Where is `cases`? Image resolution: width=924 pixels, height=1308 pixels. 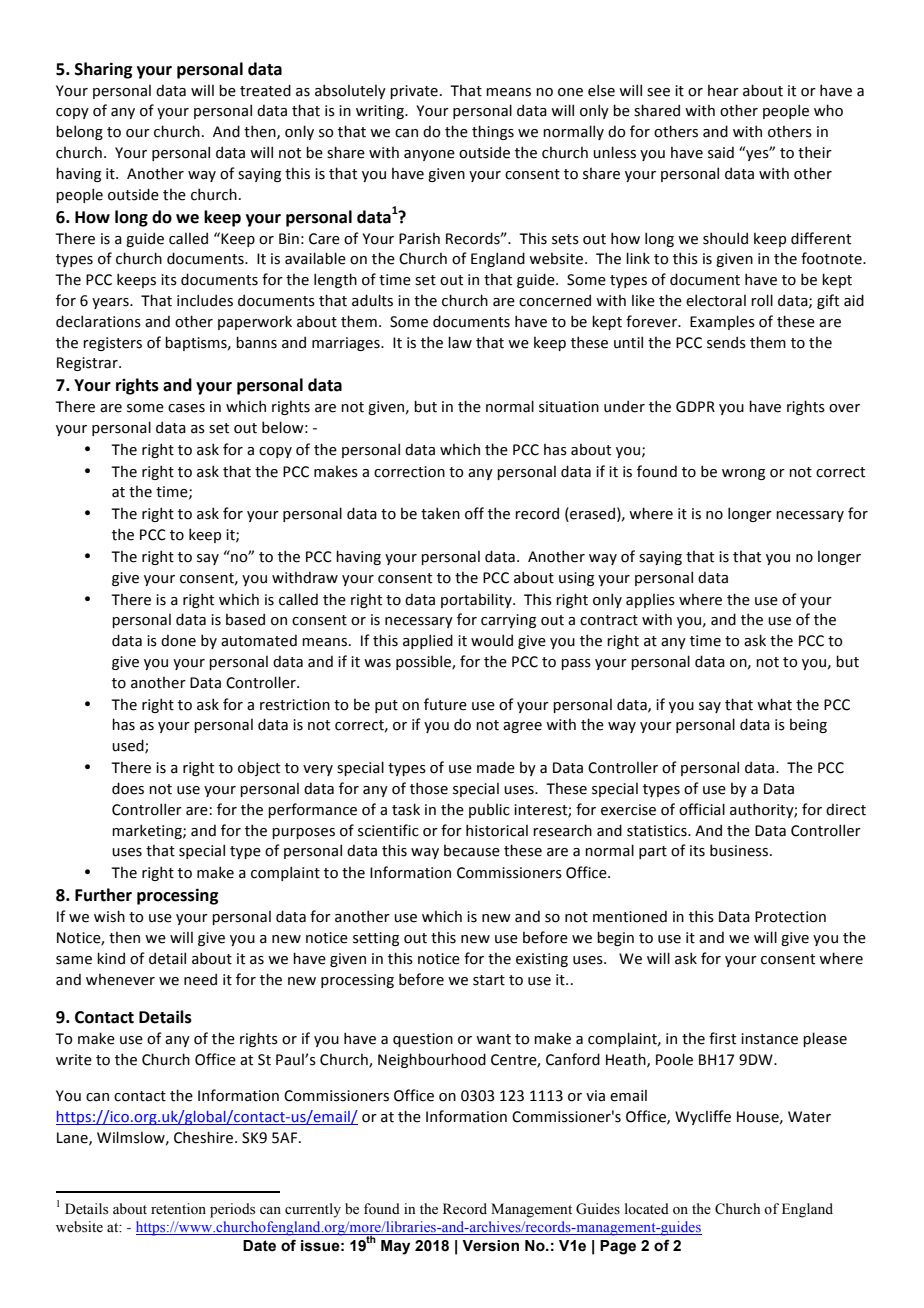
cases is located at coordinates (186, 408).
